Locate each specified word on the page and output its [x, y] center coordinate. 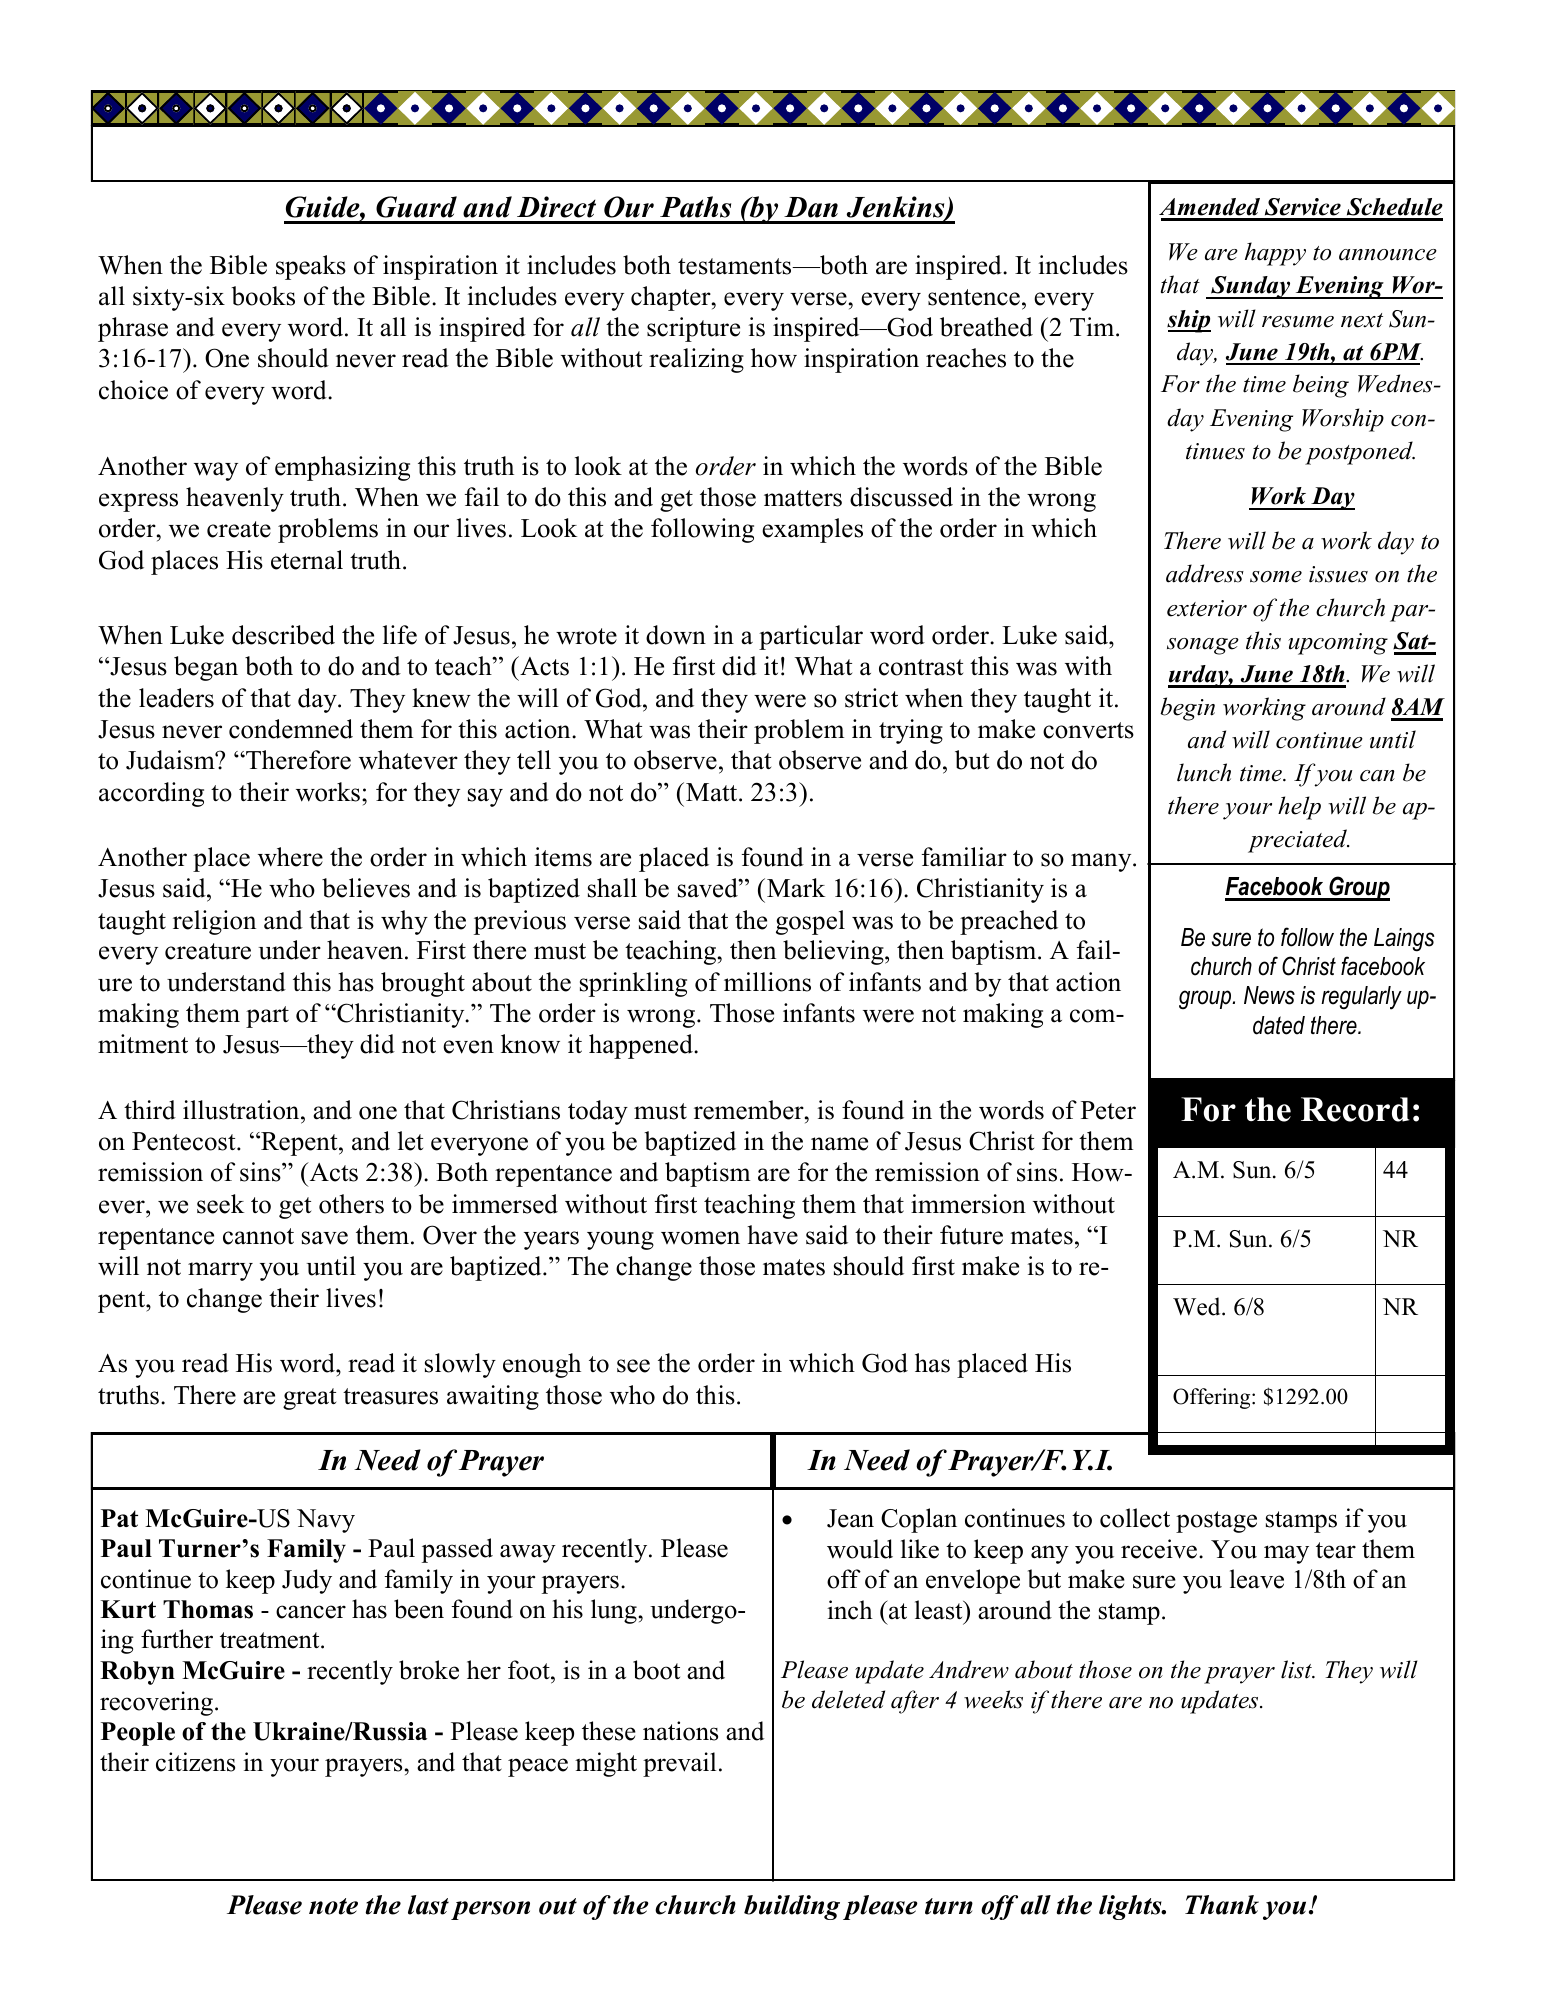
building [792, 1907]
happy [1275, 254]
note [333, 1906]
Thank [1222, 1905]
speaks [311, 267]
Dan [811, 207]
